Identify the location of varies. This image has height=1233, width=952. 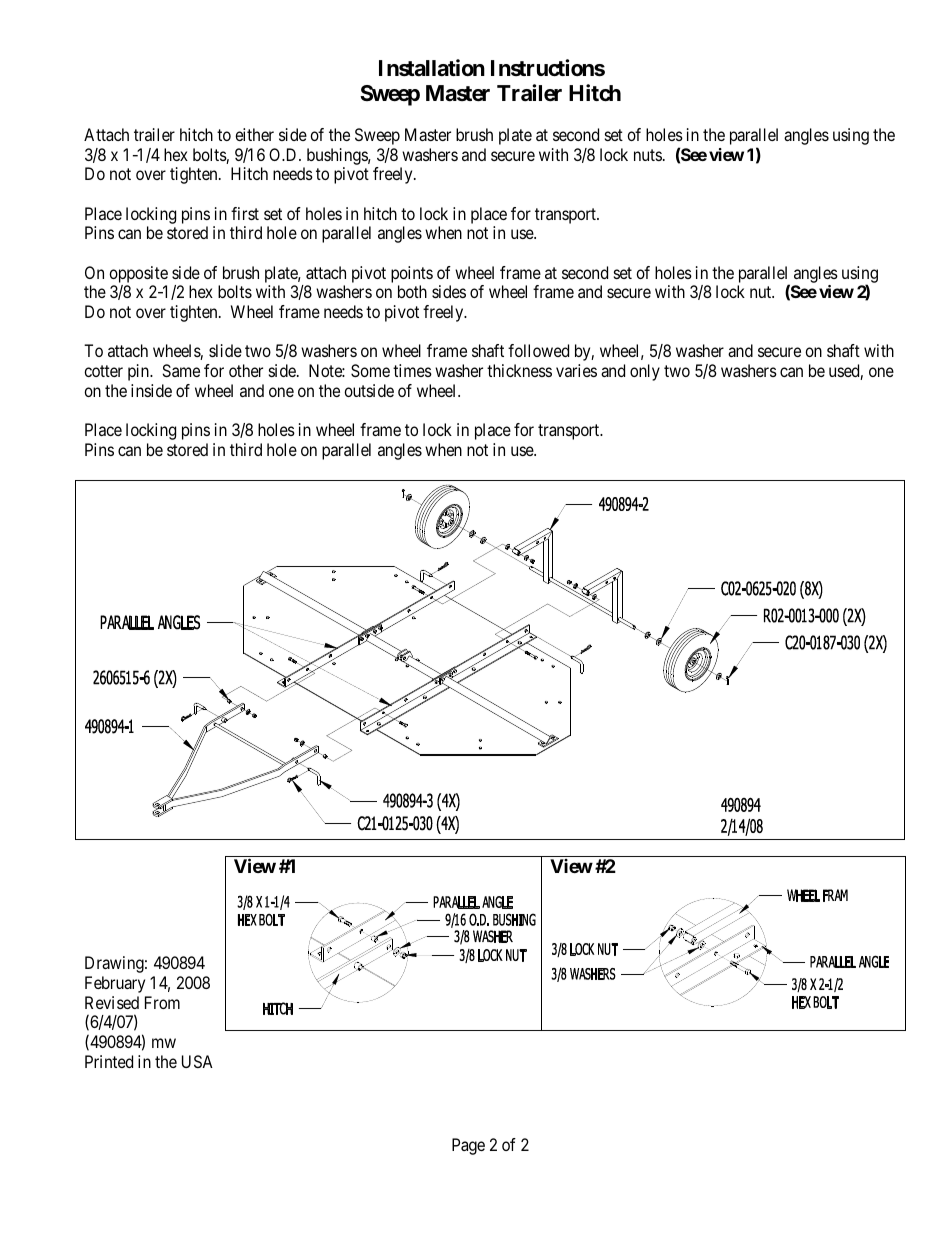
(576, 370).
